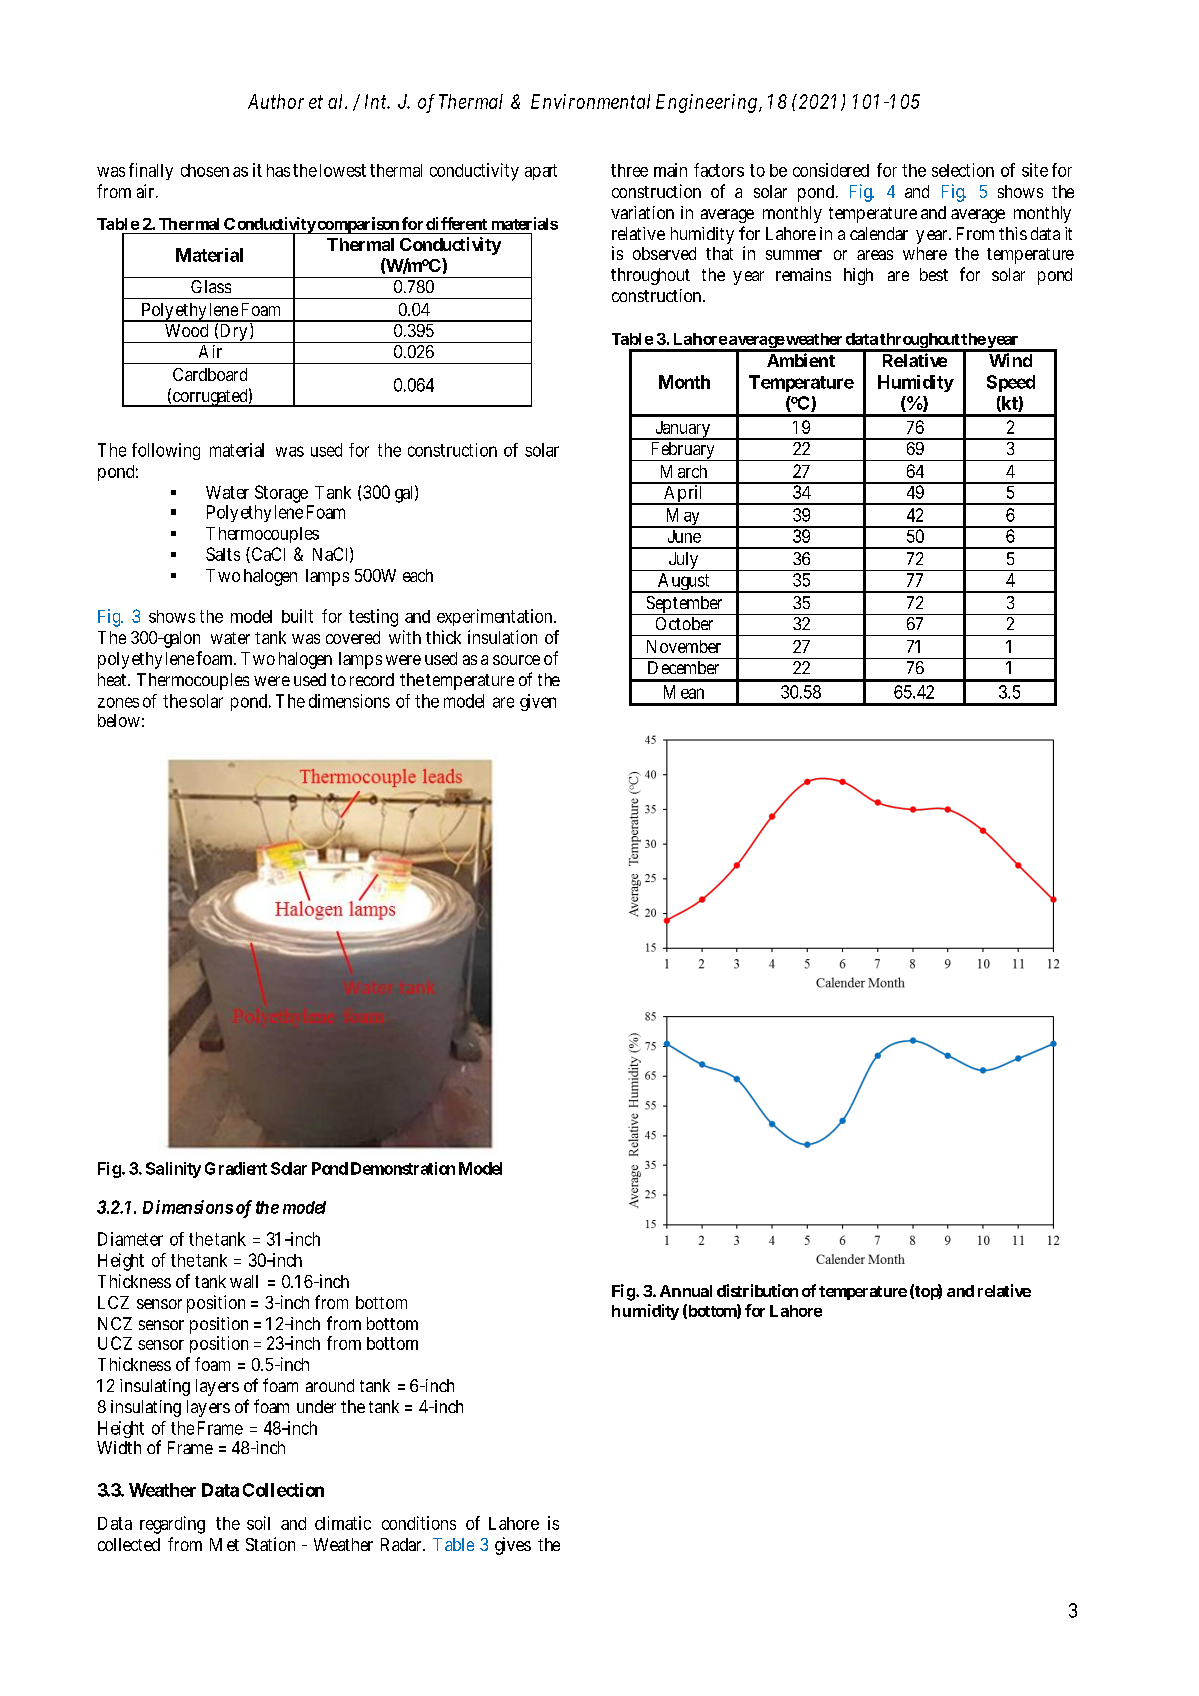 This screenshot has height=1696, width=1199. What do you see at coordinates (963, 170) in the screenshot?
I see `selection` at bounding box center [963, 170].
